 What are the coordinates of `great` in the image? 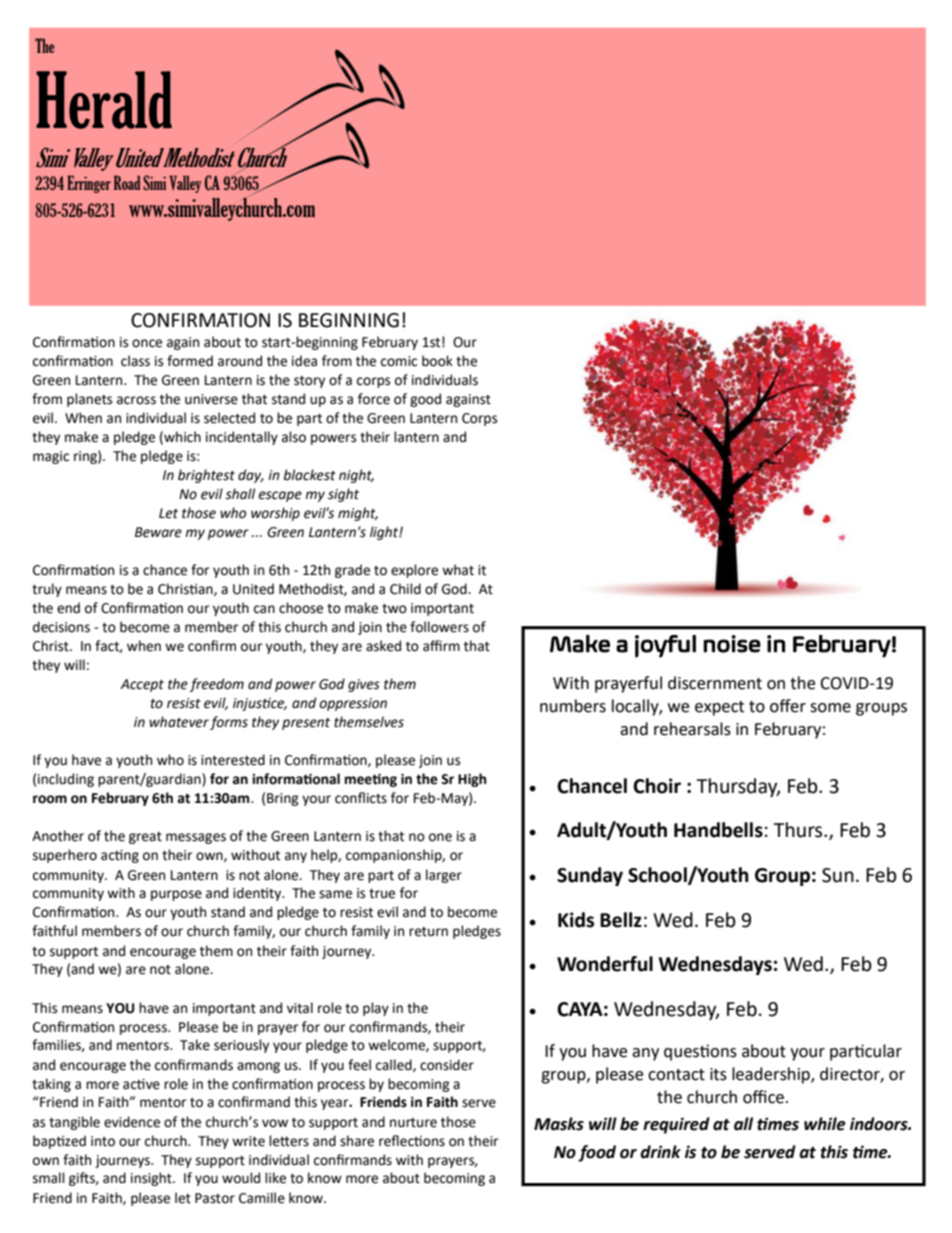 It's located at (145, 838).
